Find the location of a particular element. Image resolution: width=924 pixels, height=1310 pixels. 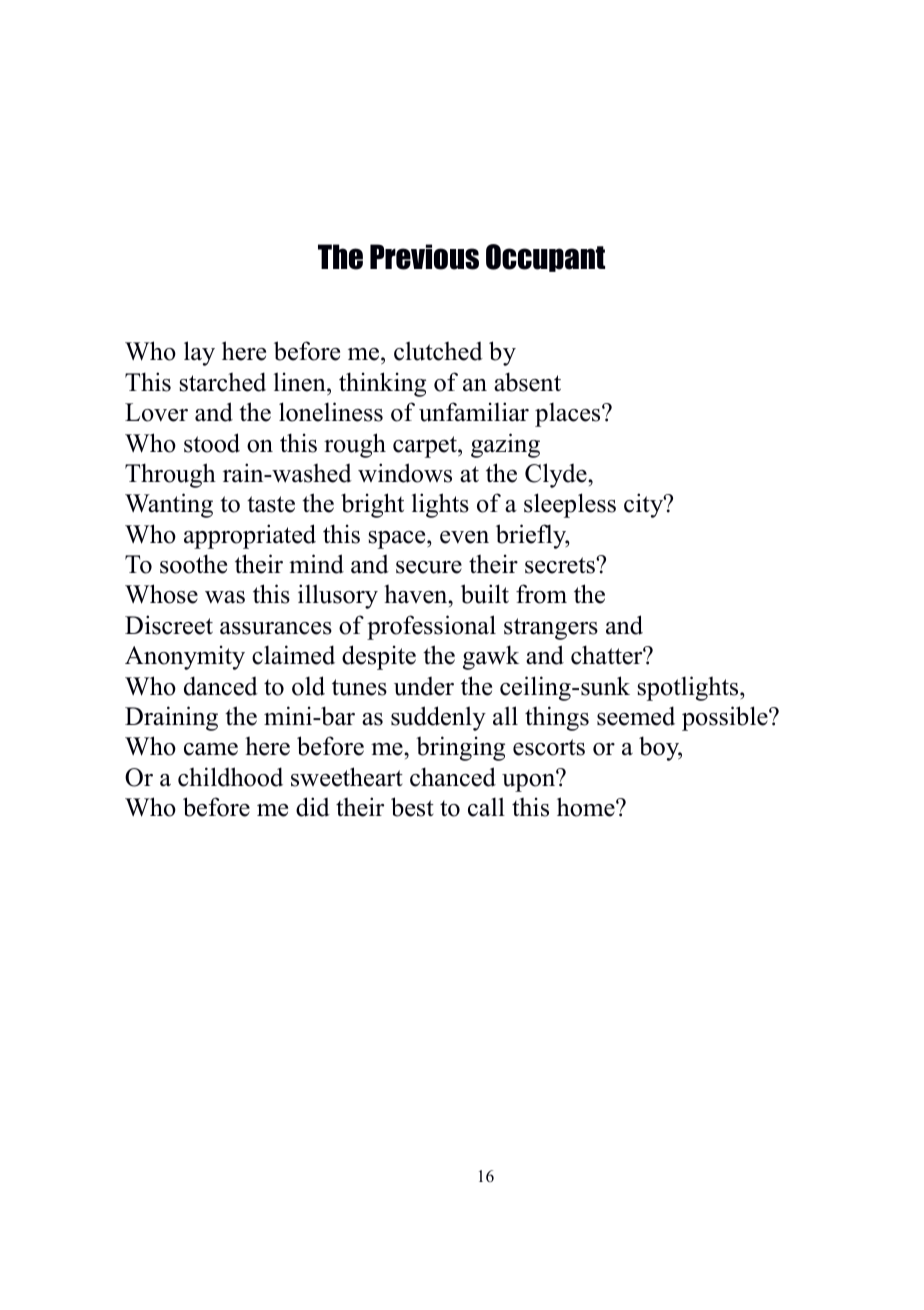

places is located at coordinates (569, 414).
